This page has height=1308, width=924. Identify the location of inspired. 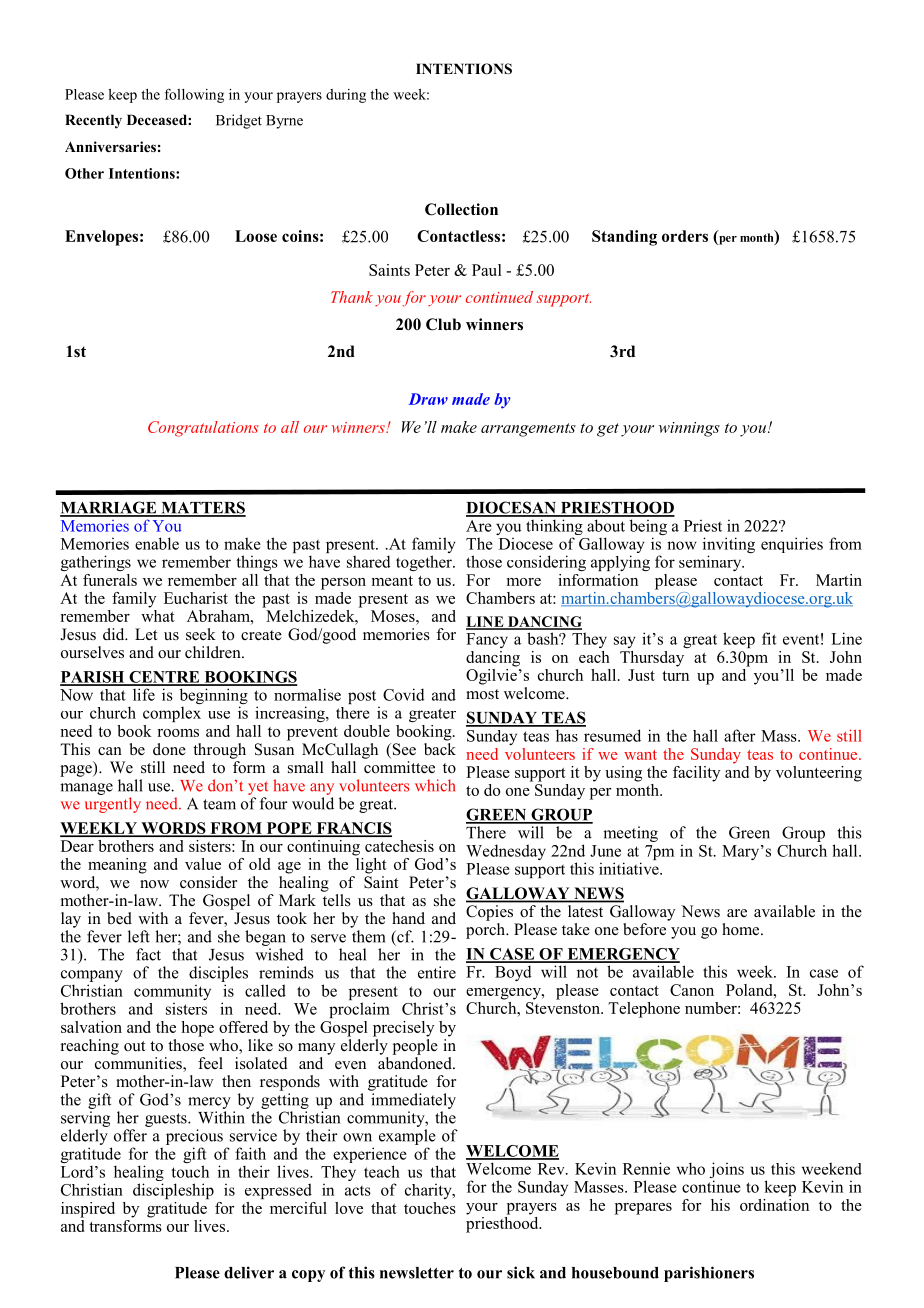
(88, 1210).
